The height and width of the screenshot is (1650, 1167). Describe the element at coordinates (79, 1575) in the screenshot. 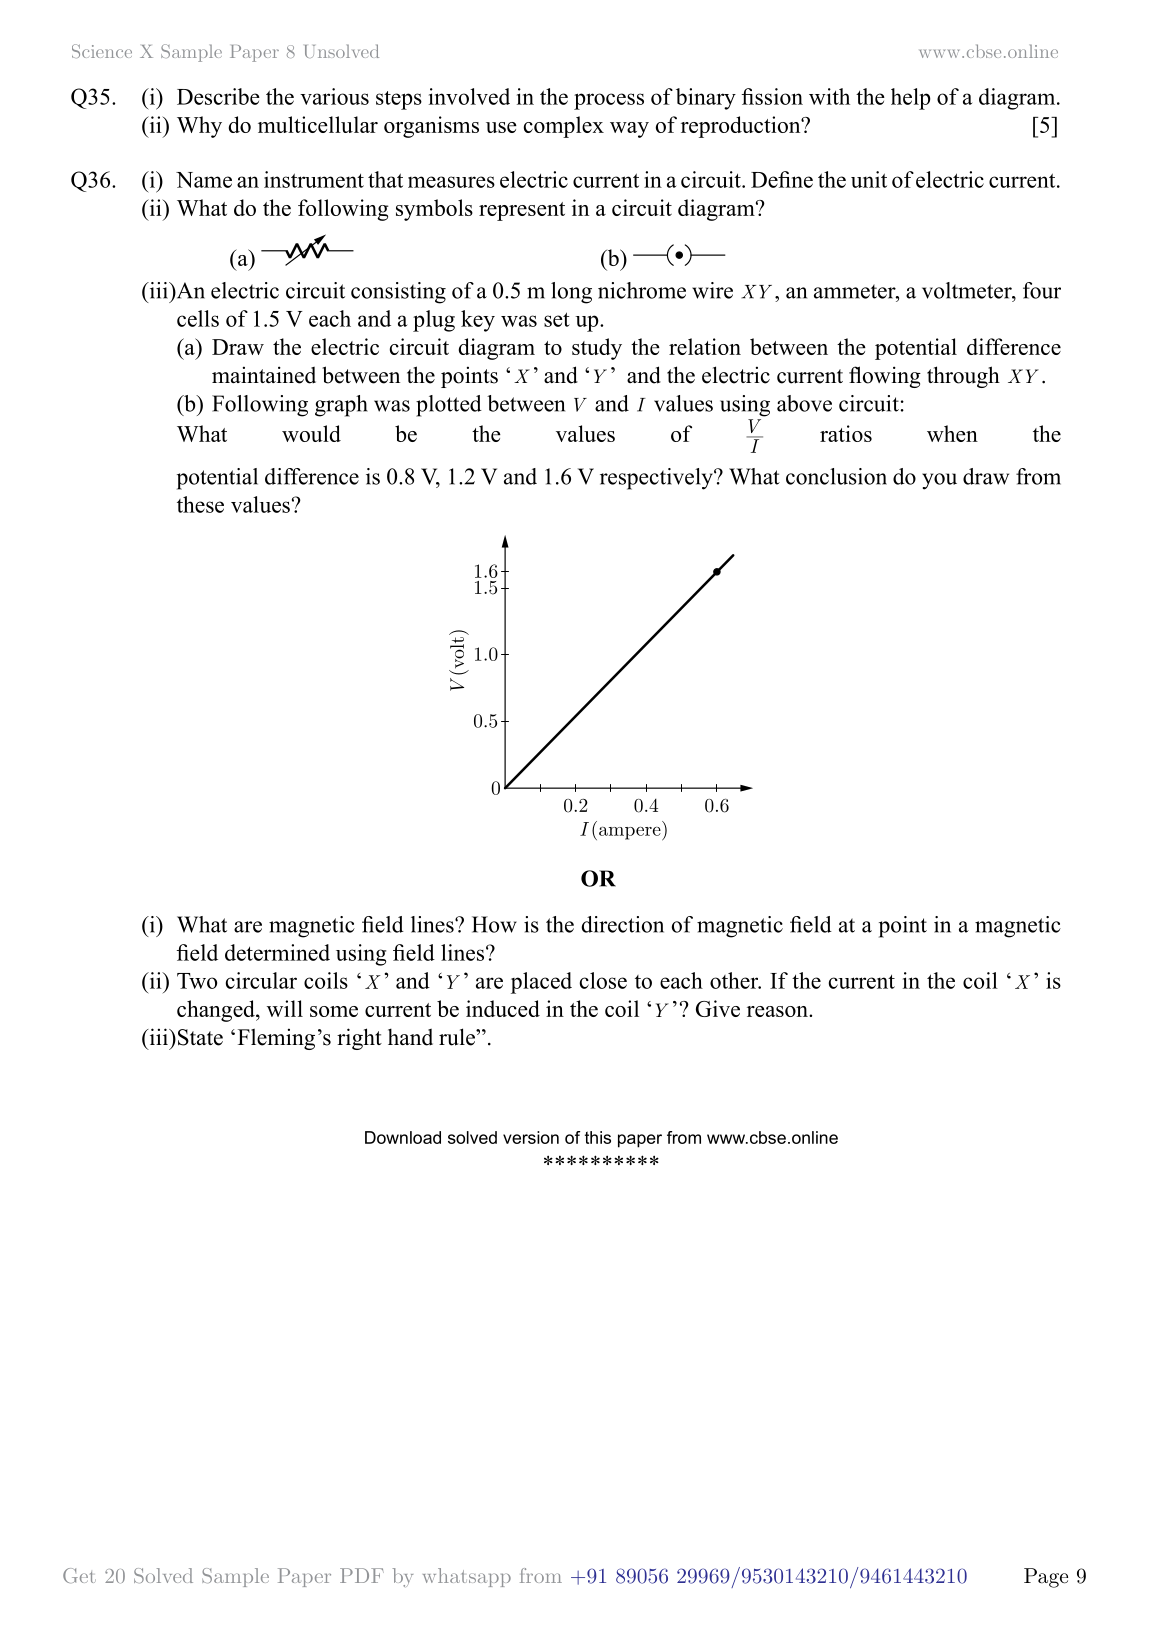

I see `Get` at that location.
